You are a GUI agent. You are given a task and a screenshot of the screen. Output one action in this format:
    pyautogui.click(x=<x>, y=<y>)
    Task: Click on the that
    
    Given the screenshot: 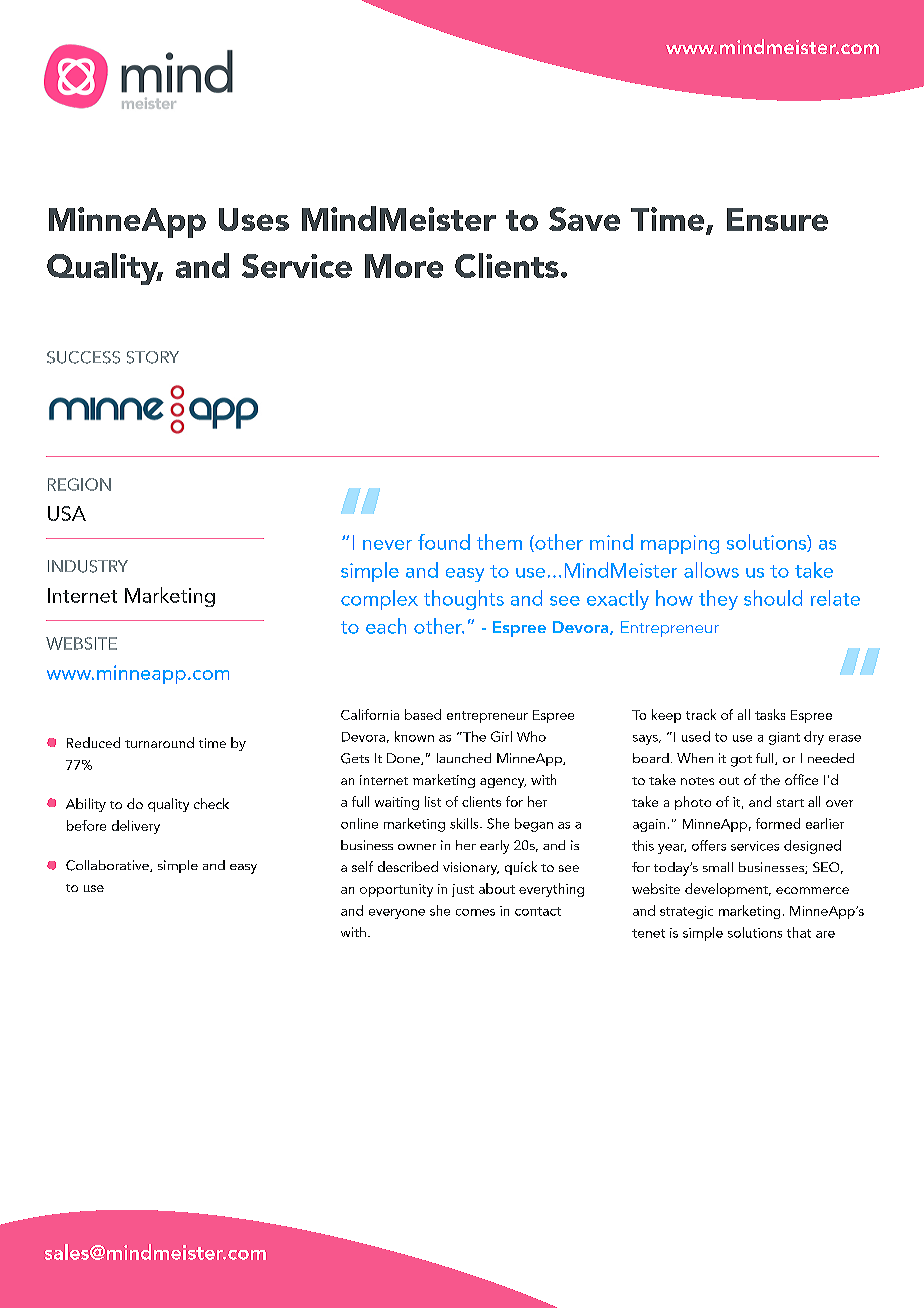 What is the action you would take?
    pyautogui.click(x=799, y=932)
